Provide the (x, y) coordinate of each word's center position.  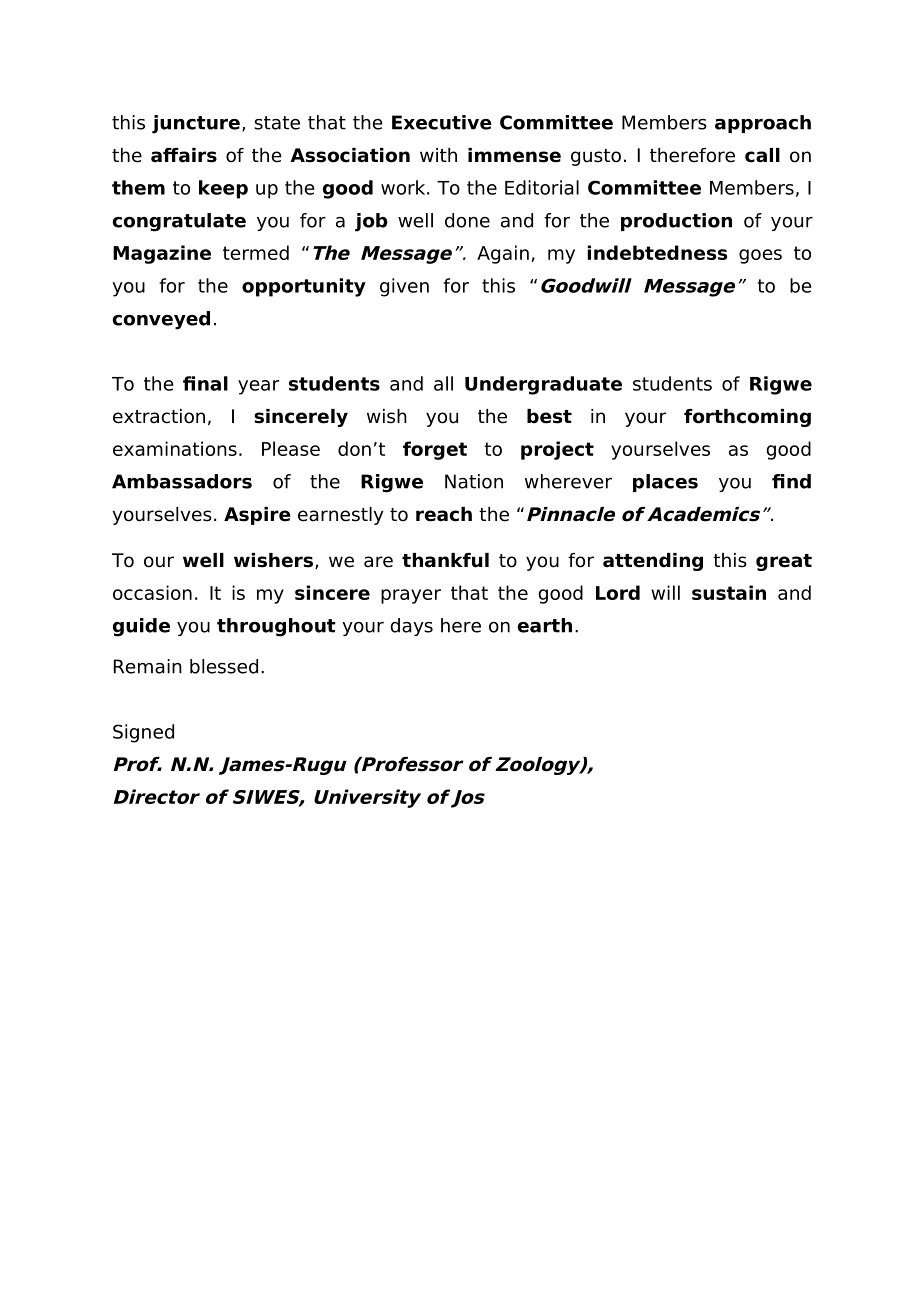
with (438, 155)
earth (545, 625)
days (411, 627)
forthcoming (747, 418)
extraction (159, 416)
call (762, 155)
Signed (143, 733)
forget (435, 450)
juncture (196, 124)
